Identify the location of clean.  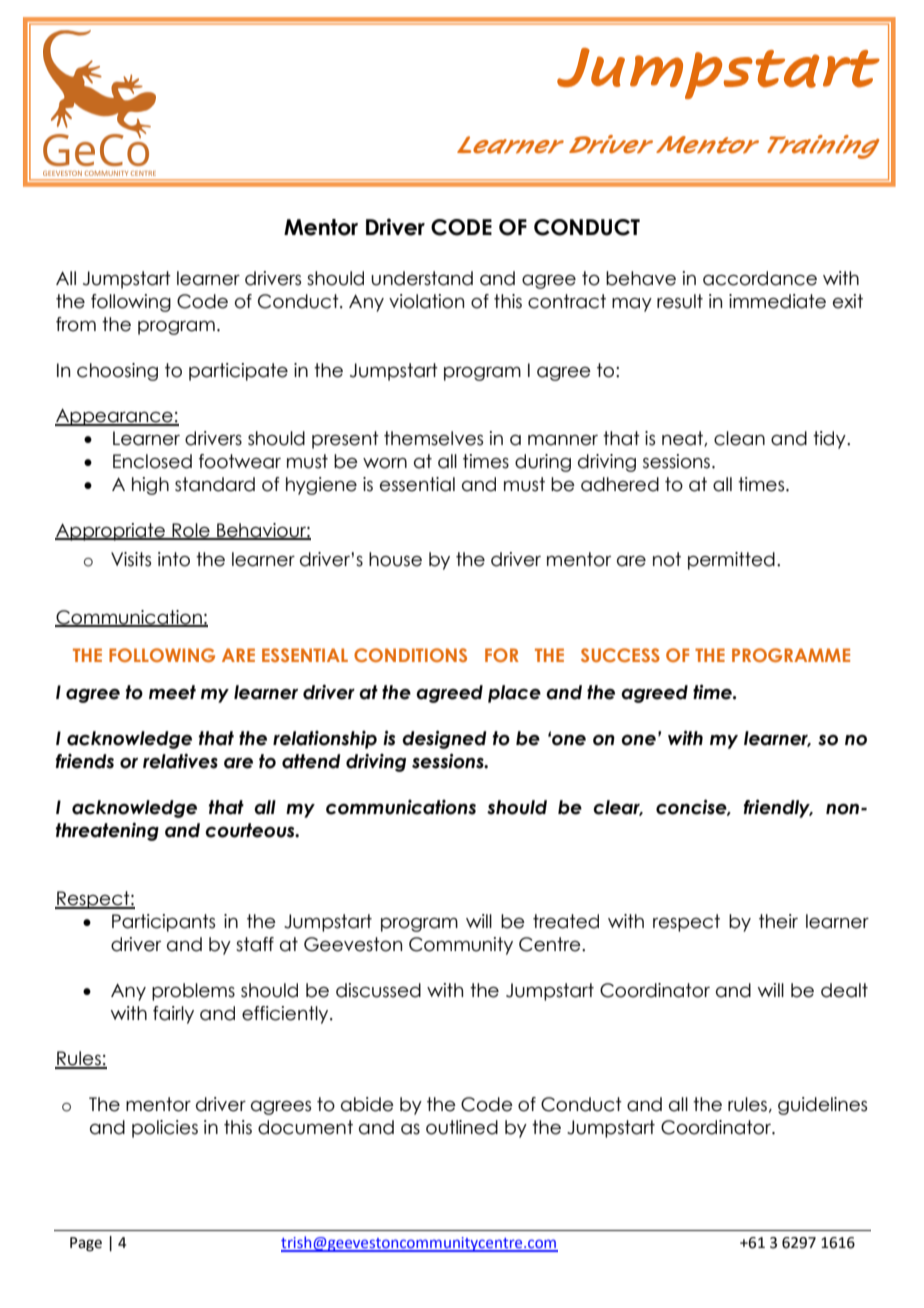
(739, 438).
